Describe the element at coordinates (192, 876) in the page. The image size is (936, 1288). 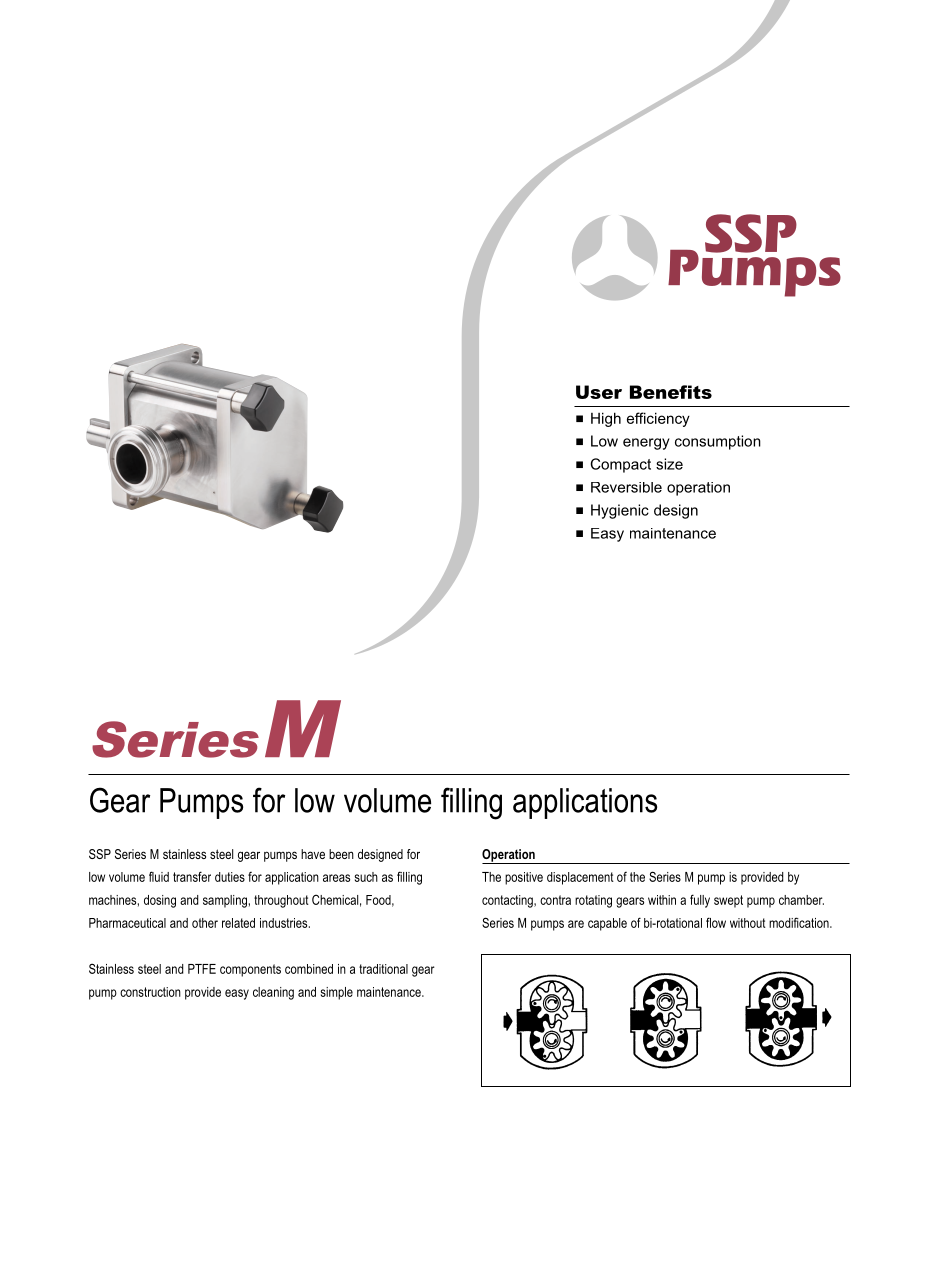
I see `transfer` at that location.
